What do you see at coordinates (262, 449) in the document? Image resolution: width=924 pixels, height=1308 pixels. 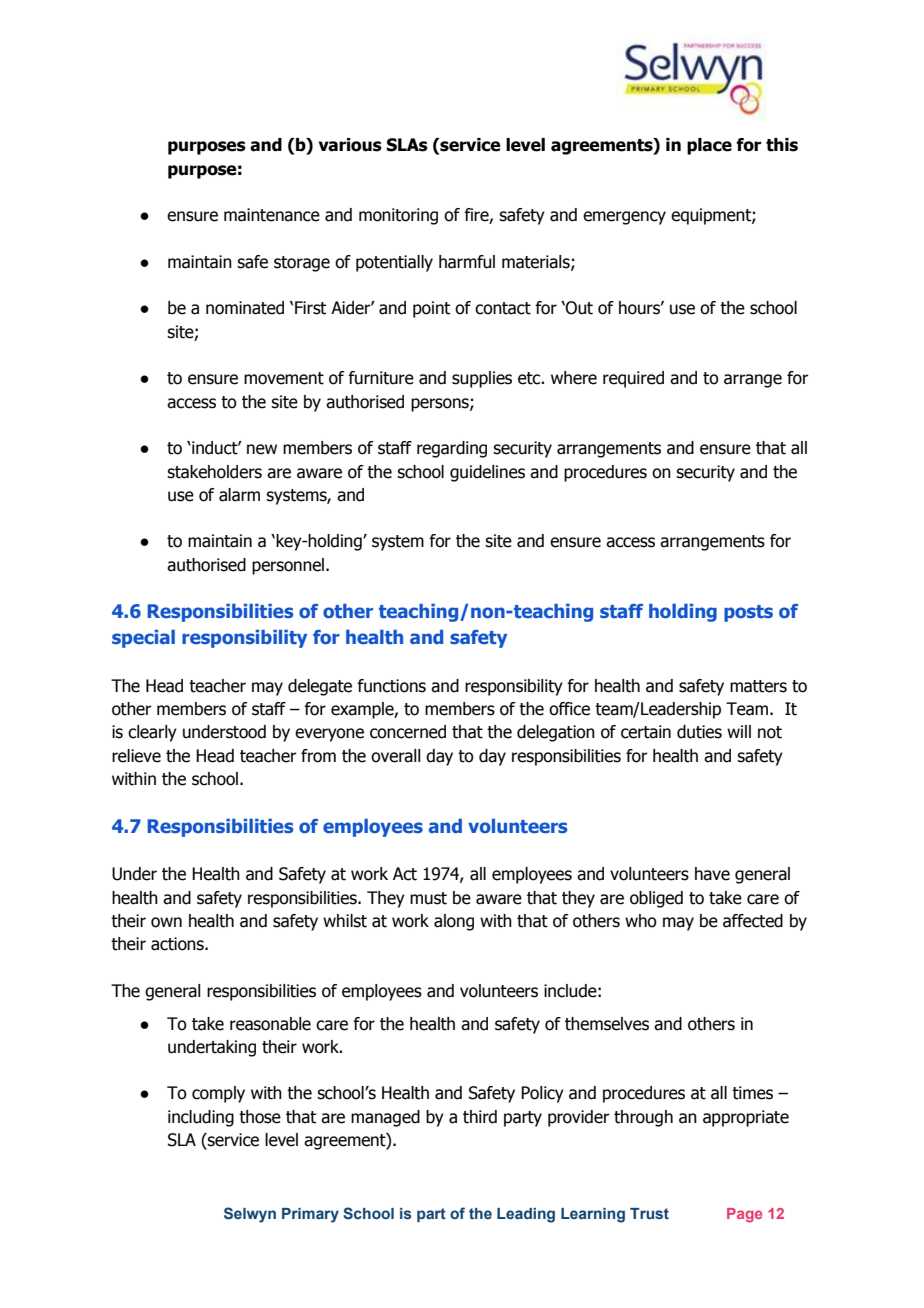 I see `new` at bounding box center [262, 449].
